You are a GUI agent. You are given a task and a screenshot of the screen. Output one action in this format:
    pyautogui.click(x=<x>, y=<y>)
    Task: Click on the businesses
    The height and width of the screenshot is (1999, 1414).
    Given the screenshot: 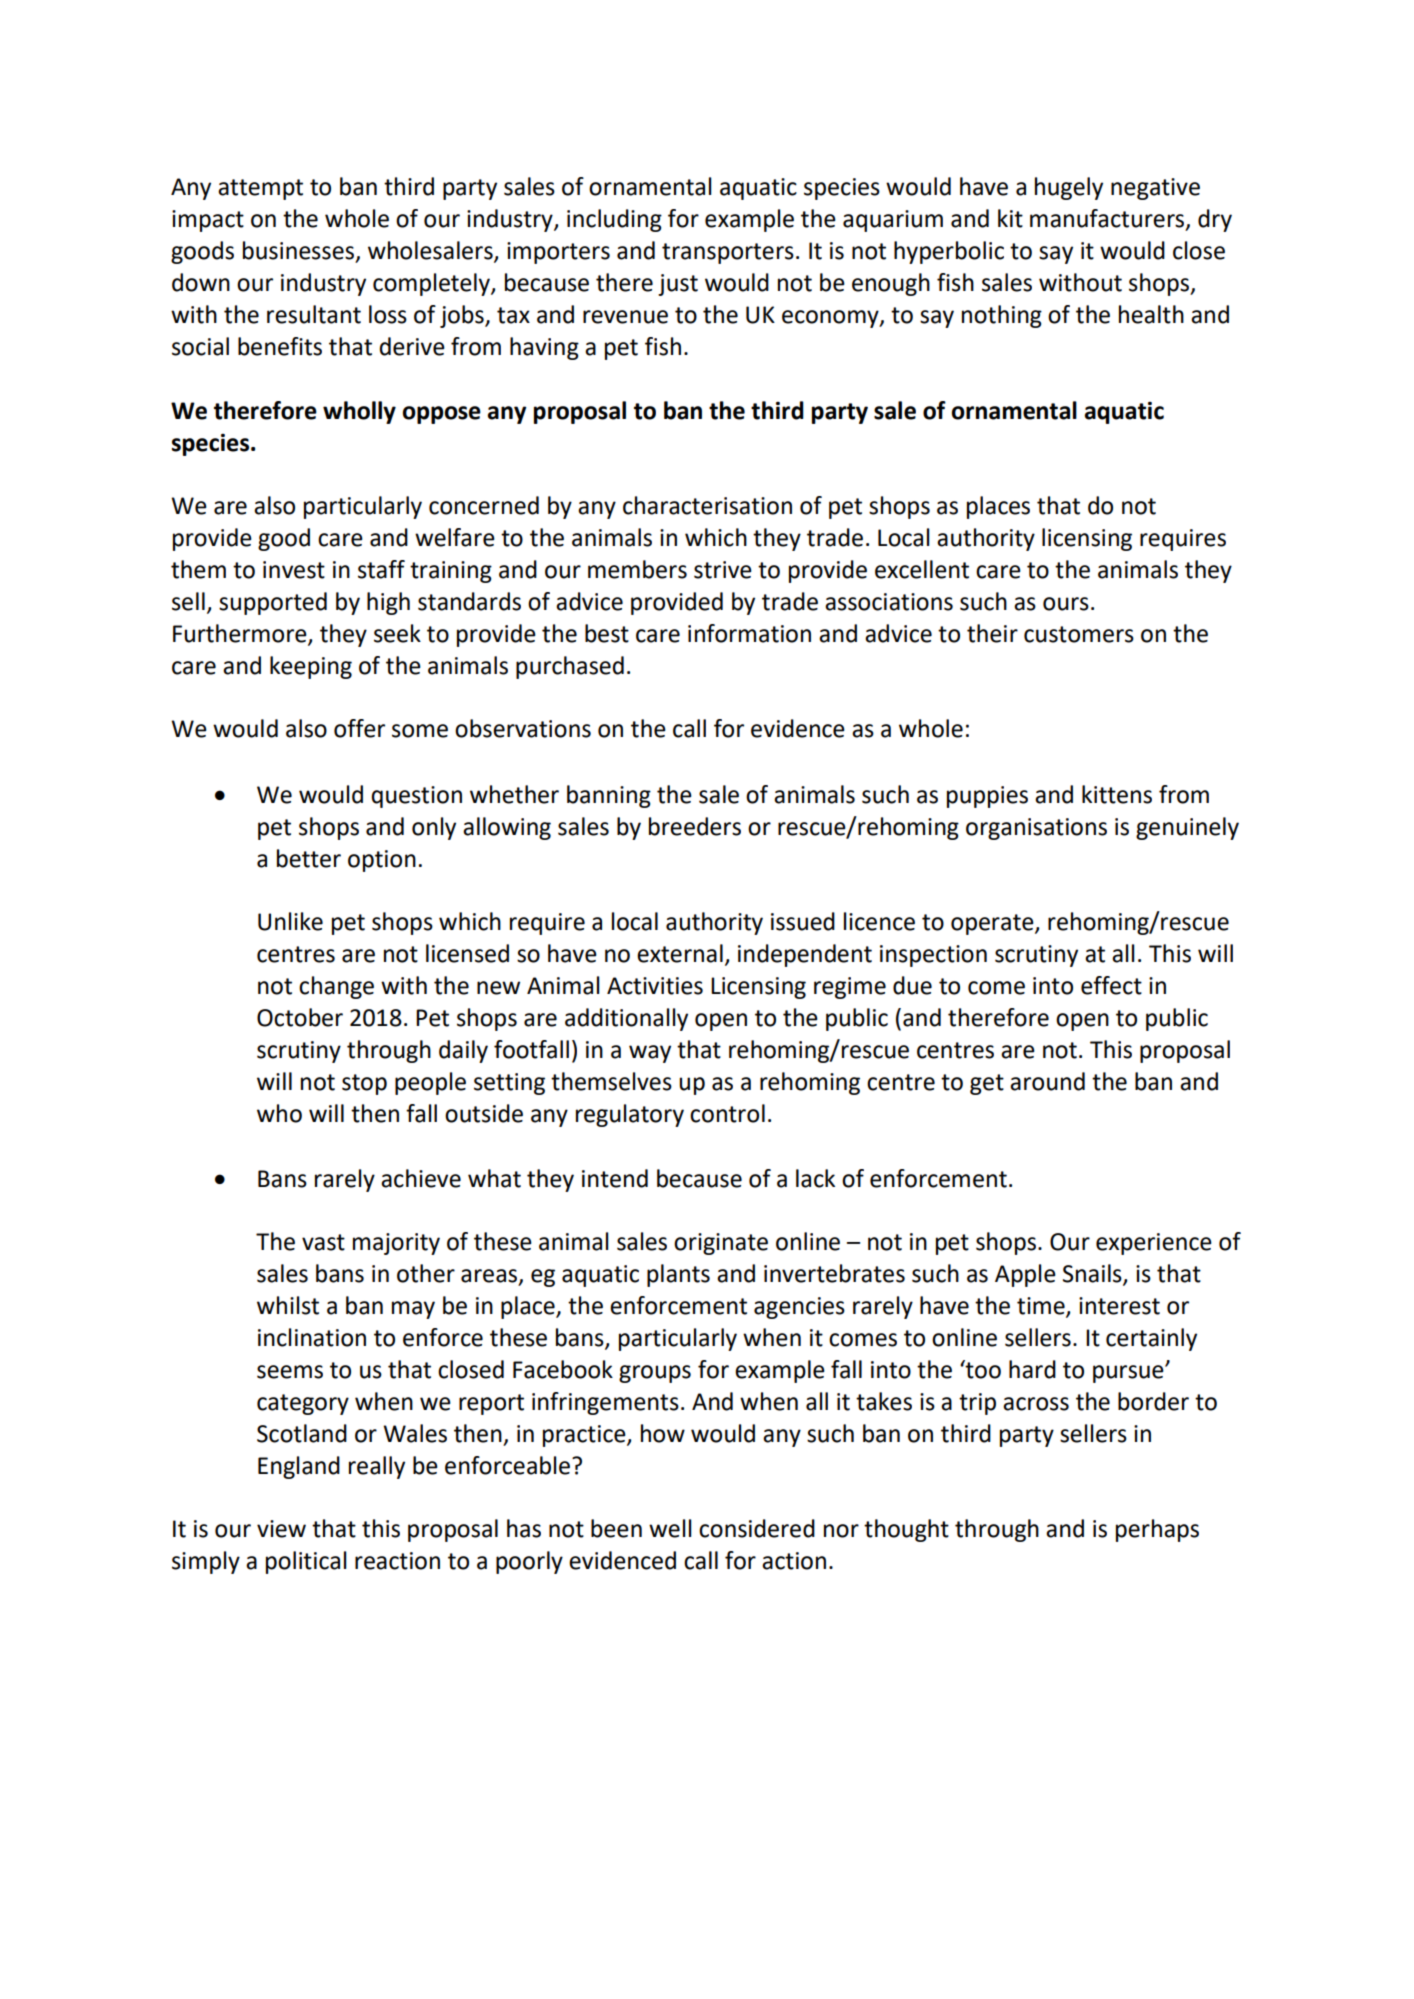 What is the action you would take?
    pyautogui.click(x=298, y=250)
